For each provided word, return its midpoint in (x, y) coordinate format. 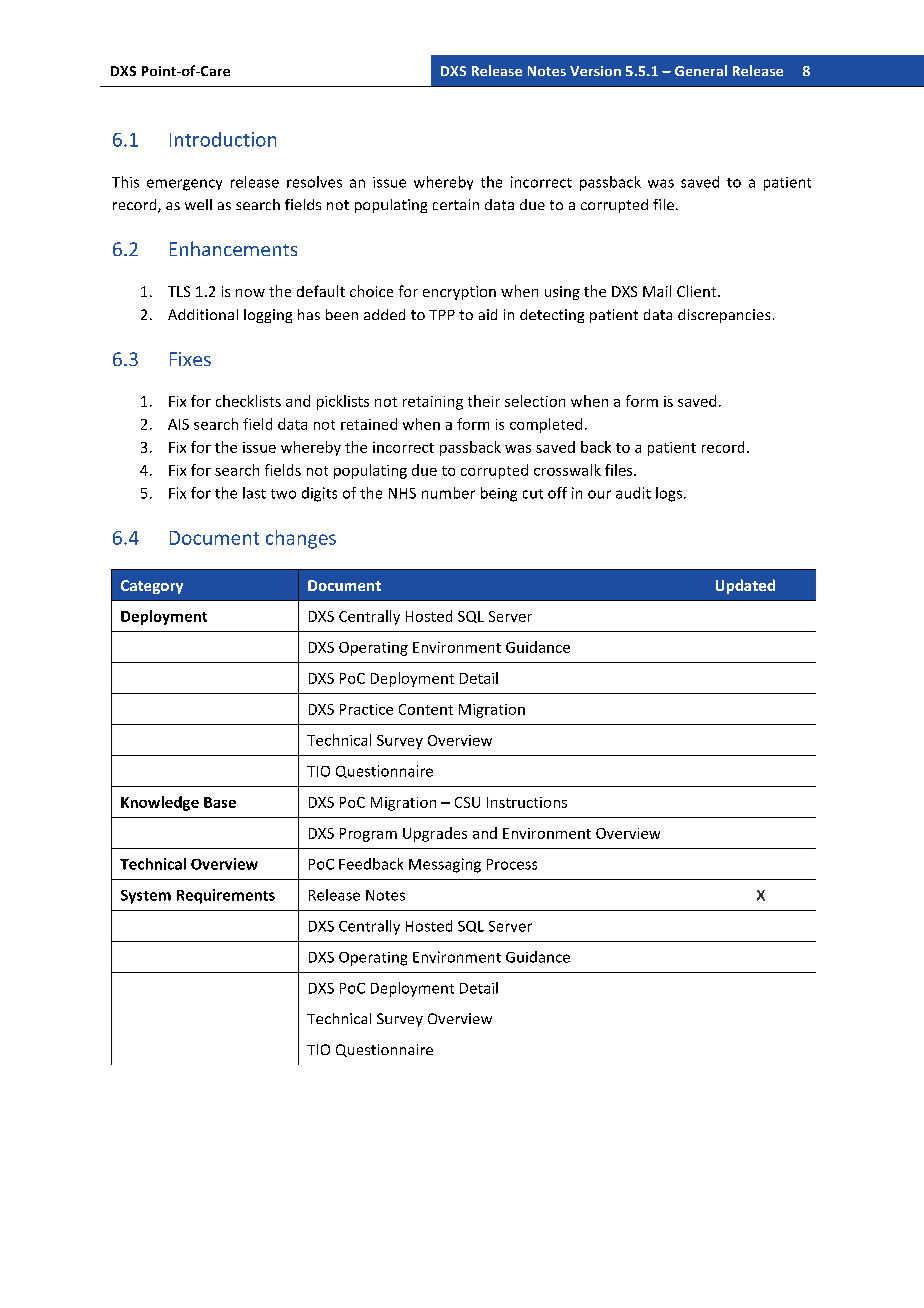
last (254, 493)
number (448, 493)
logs (669, 494)
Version (595, 71)
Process (512, 864)
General (701, 70)
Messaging (445, 865)
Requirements (226, 896)
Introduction (223, 139)
